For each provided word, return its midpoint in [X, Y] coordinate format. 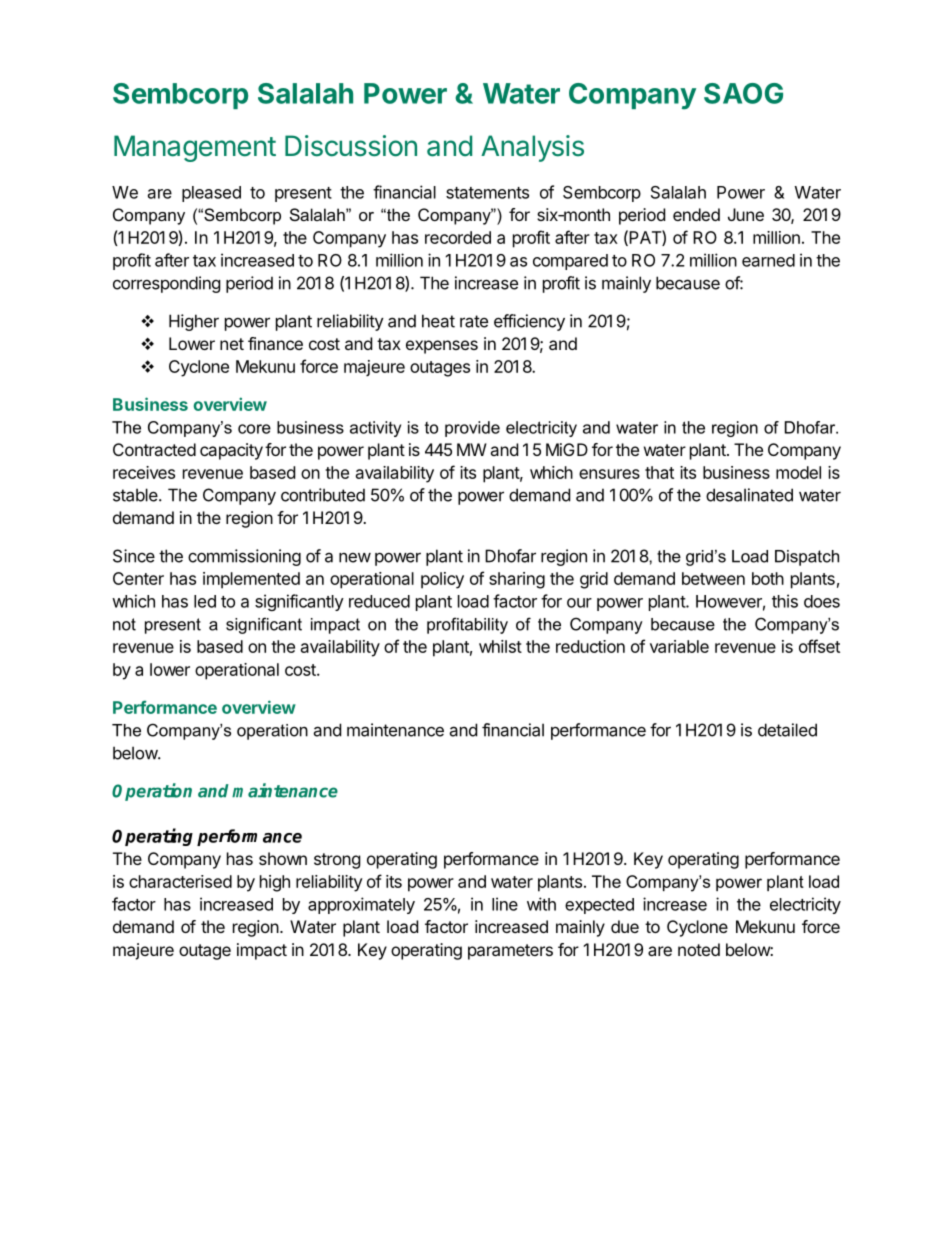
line [505, 904]
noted [699, 949]
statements [487, 193]
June [746, 214]
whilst [500, 646]
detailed [787, 730]
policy [442, 580]
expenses [442, 347]
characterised [180, 881]
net [232, 344]
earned [768, 260]
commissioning [244, 557]
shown [283, 858]
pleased [211, 194]
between [713, 578]
